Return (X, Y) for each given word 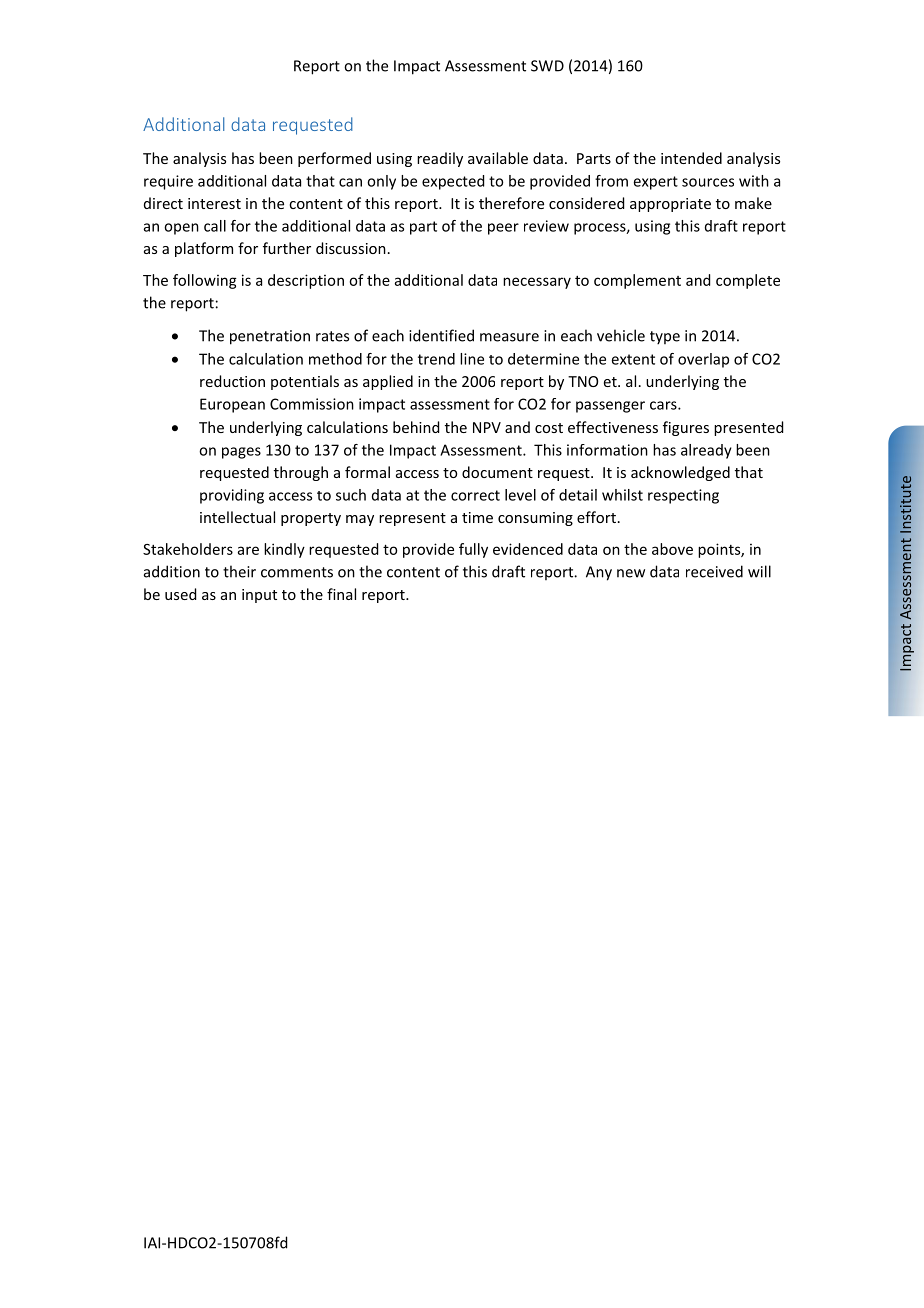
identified (441, 335)
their (239, 571)
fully (473, 550)
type (665, 338)
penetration (270, 337)
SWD (547, 66)
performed (334, 159)
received (714, 571)
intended (691, 158)
